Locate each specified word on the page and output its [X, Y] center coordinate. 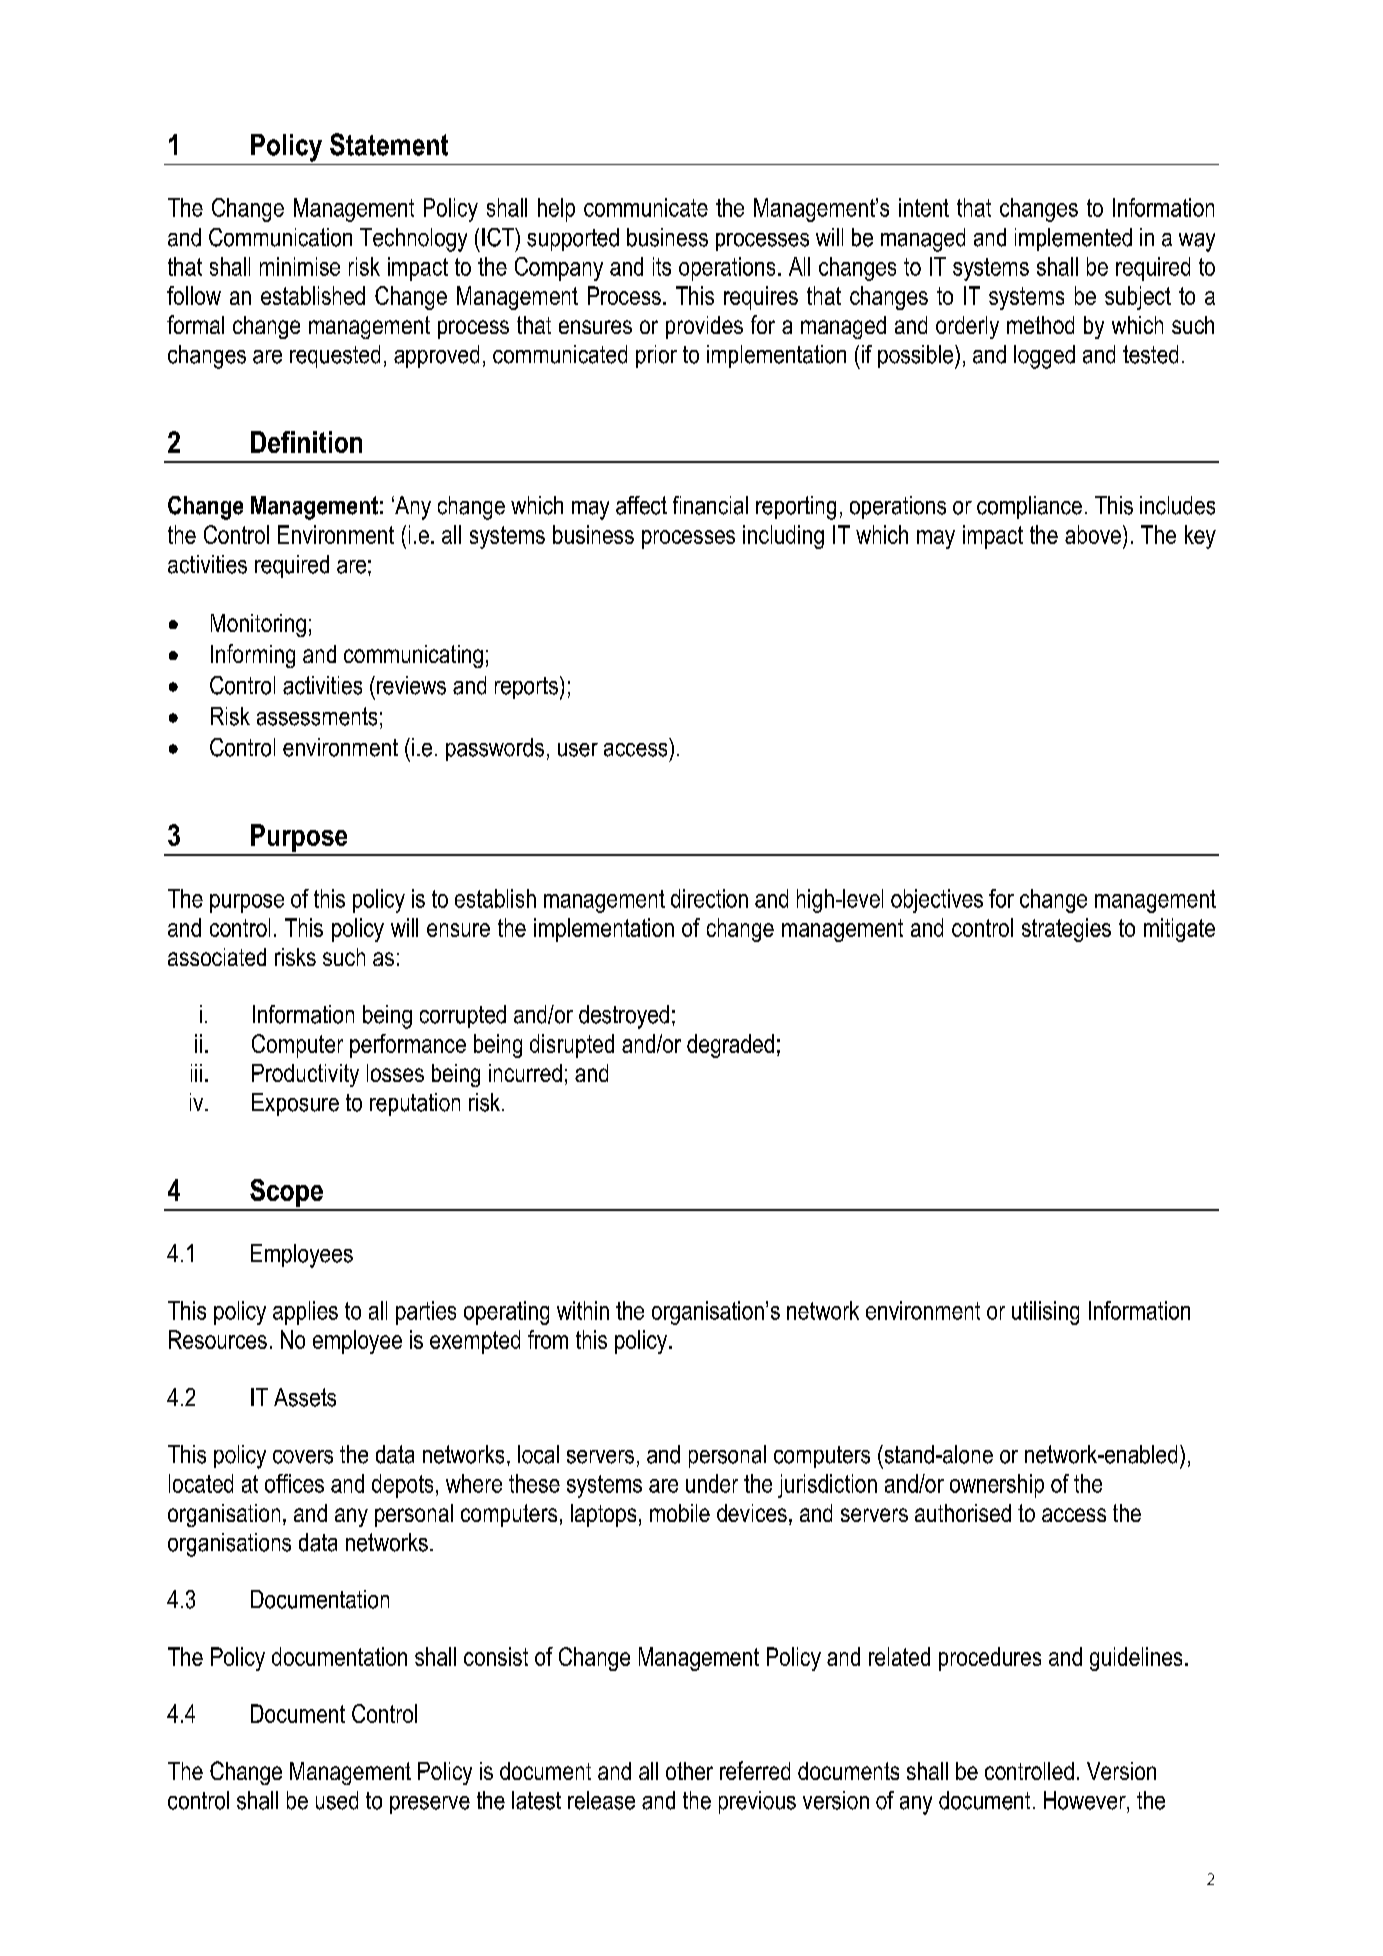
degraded [730, 1046]
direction [709, 898]
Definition [306, 442]
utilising [1045, 1313]
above [1093, 534]
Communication [280, 237]
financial [710, 505]
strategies [1066, 930]
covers [303, 1457]
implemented [1073, 239]
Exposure [295, 1104]
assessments [317, 716]
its [662, 266]
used [337, 1800]
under [712, 1483]
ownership [997, 1486]
